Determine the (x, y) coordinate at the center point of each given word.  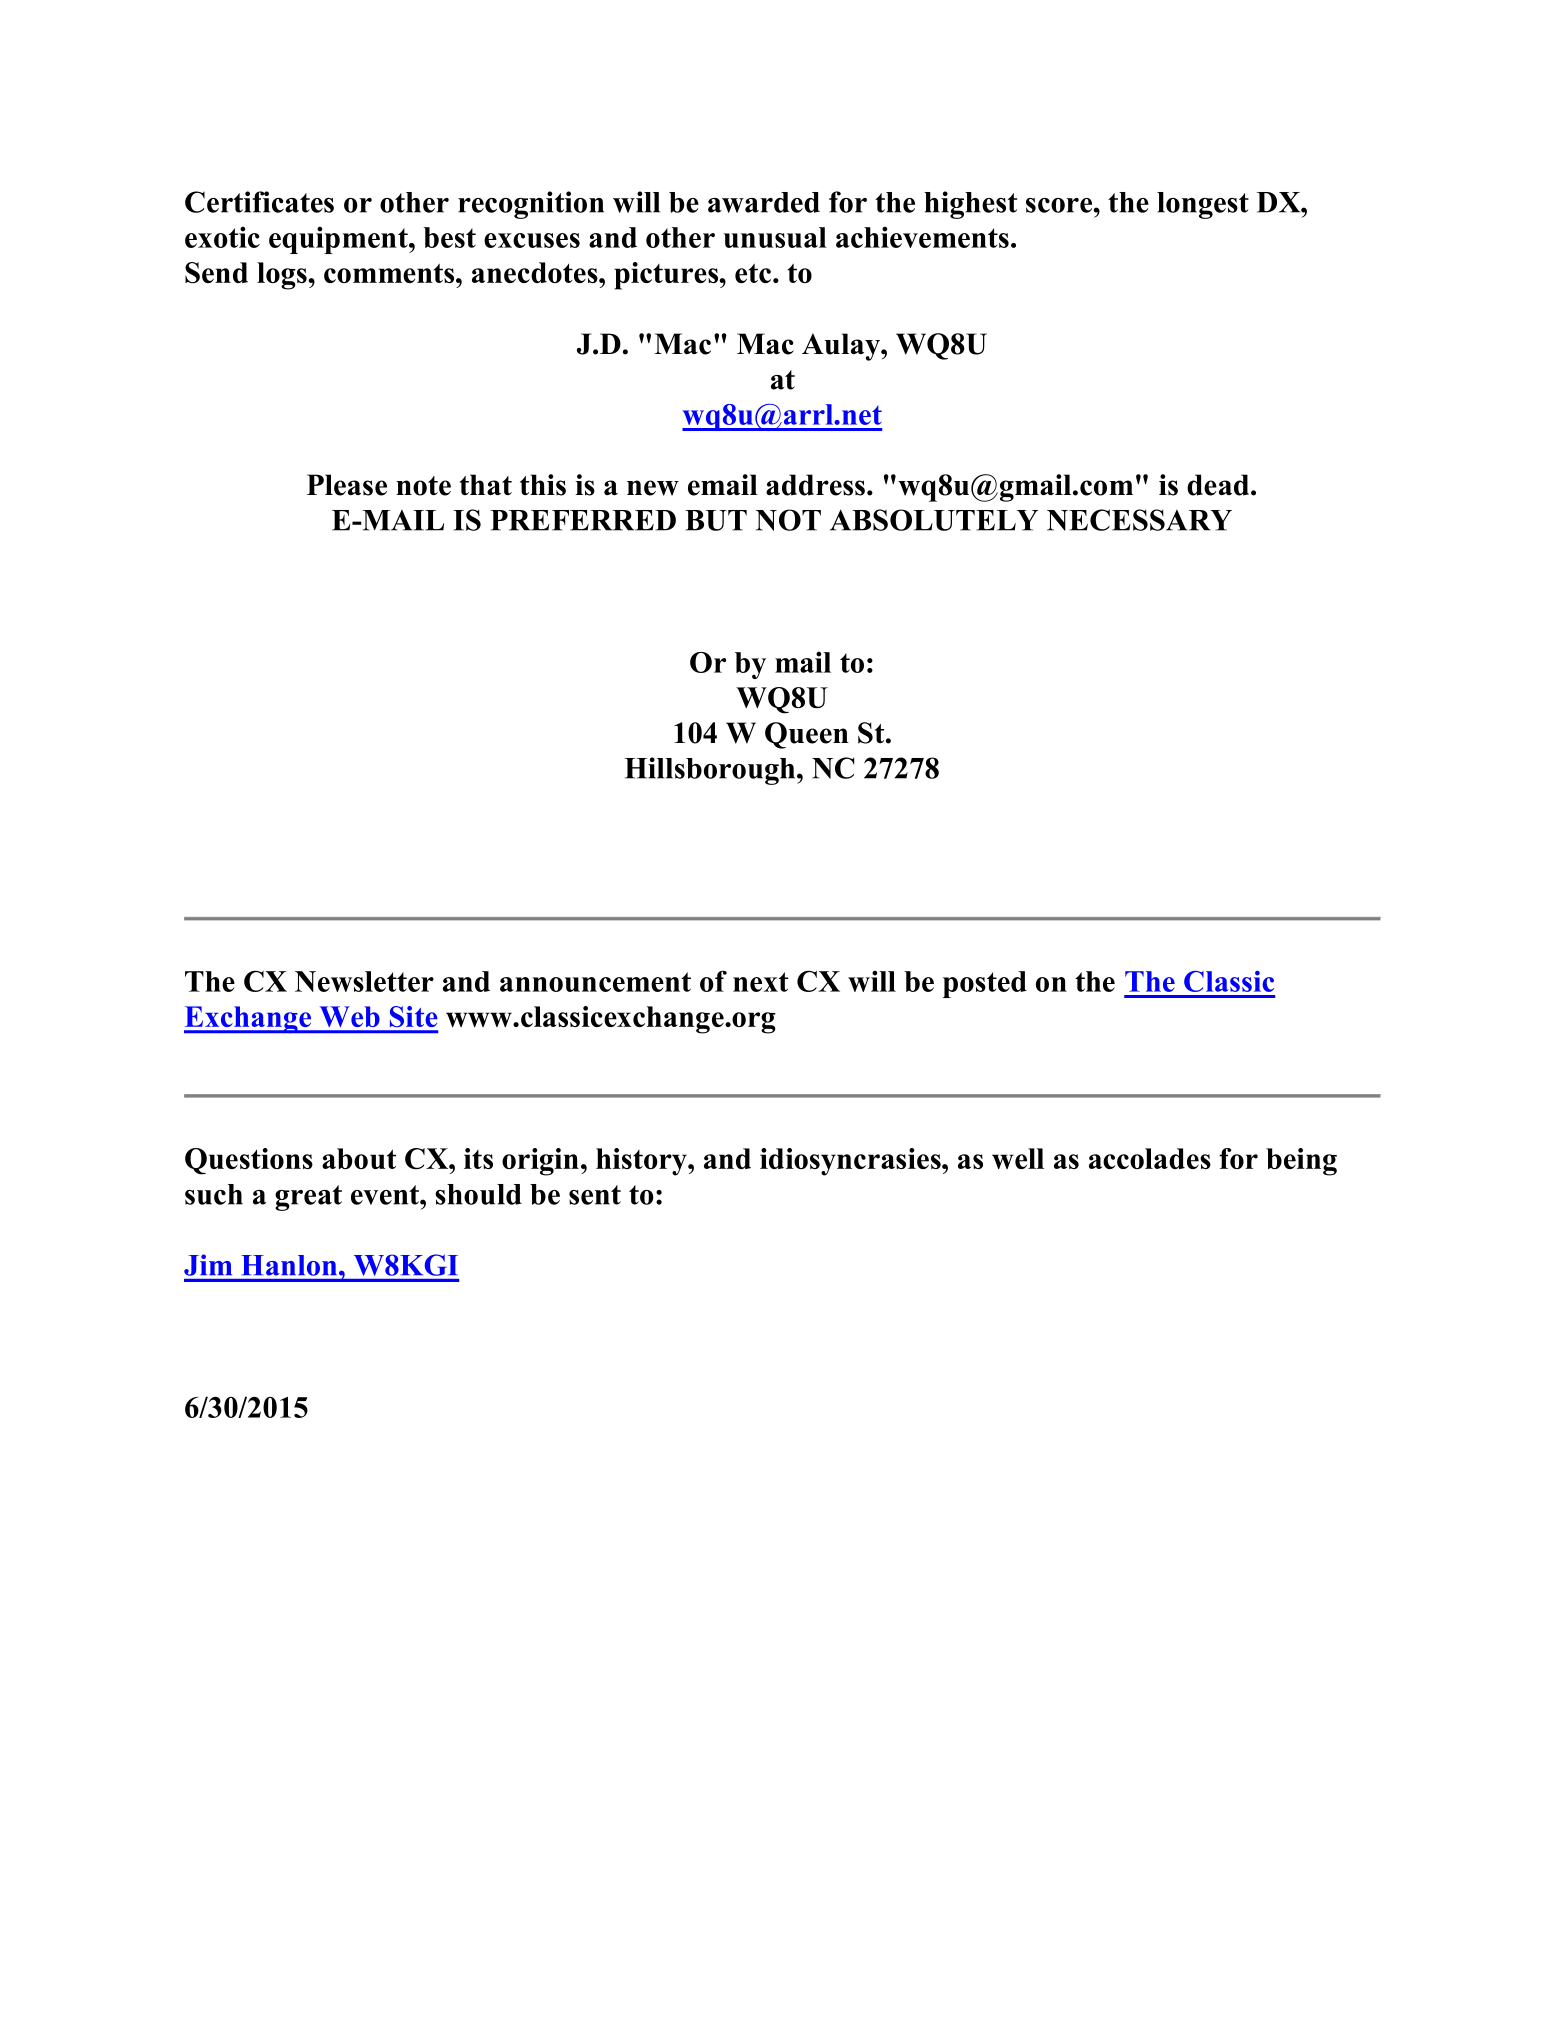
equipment (339, 240)
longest (1203, 205)
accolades (1150, 1158)
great (308, 1198)
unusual (775, 237)
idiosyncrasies (851, 1162)
